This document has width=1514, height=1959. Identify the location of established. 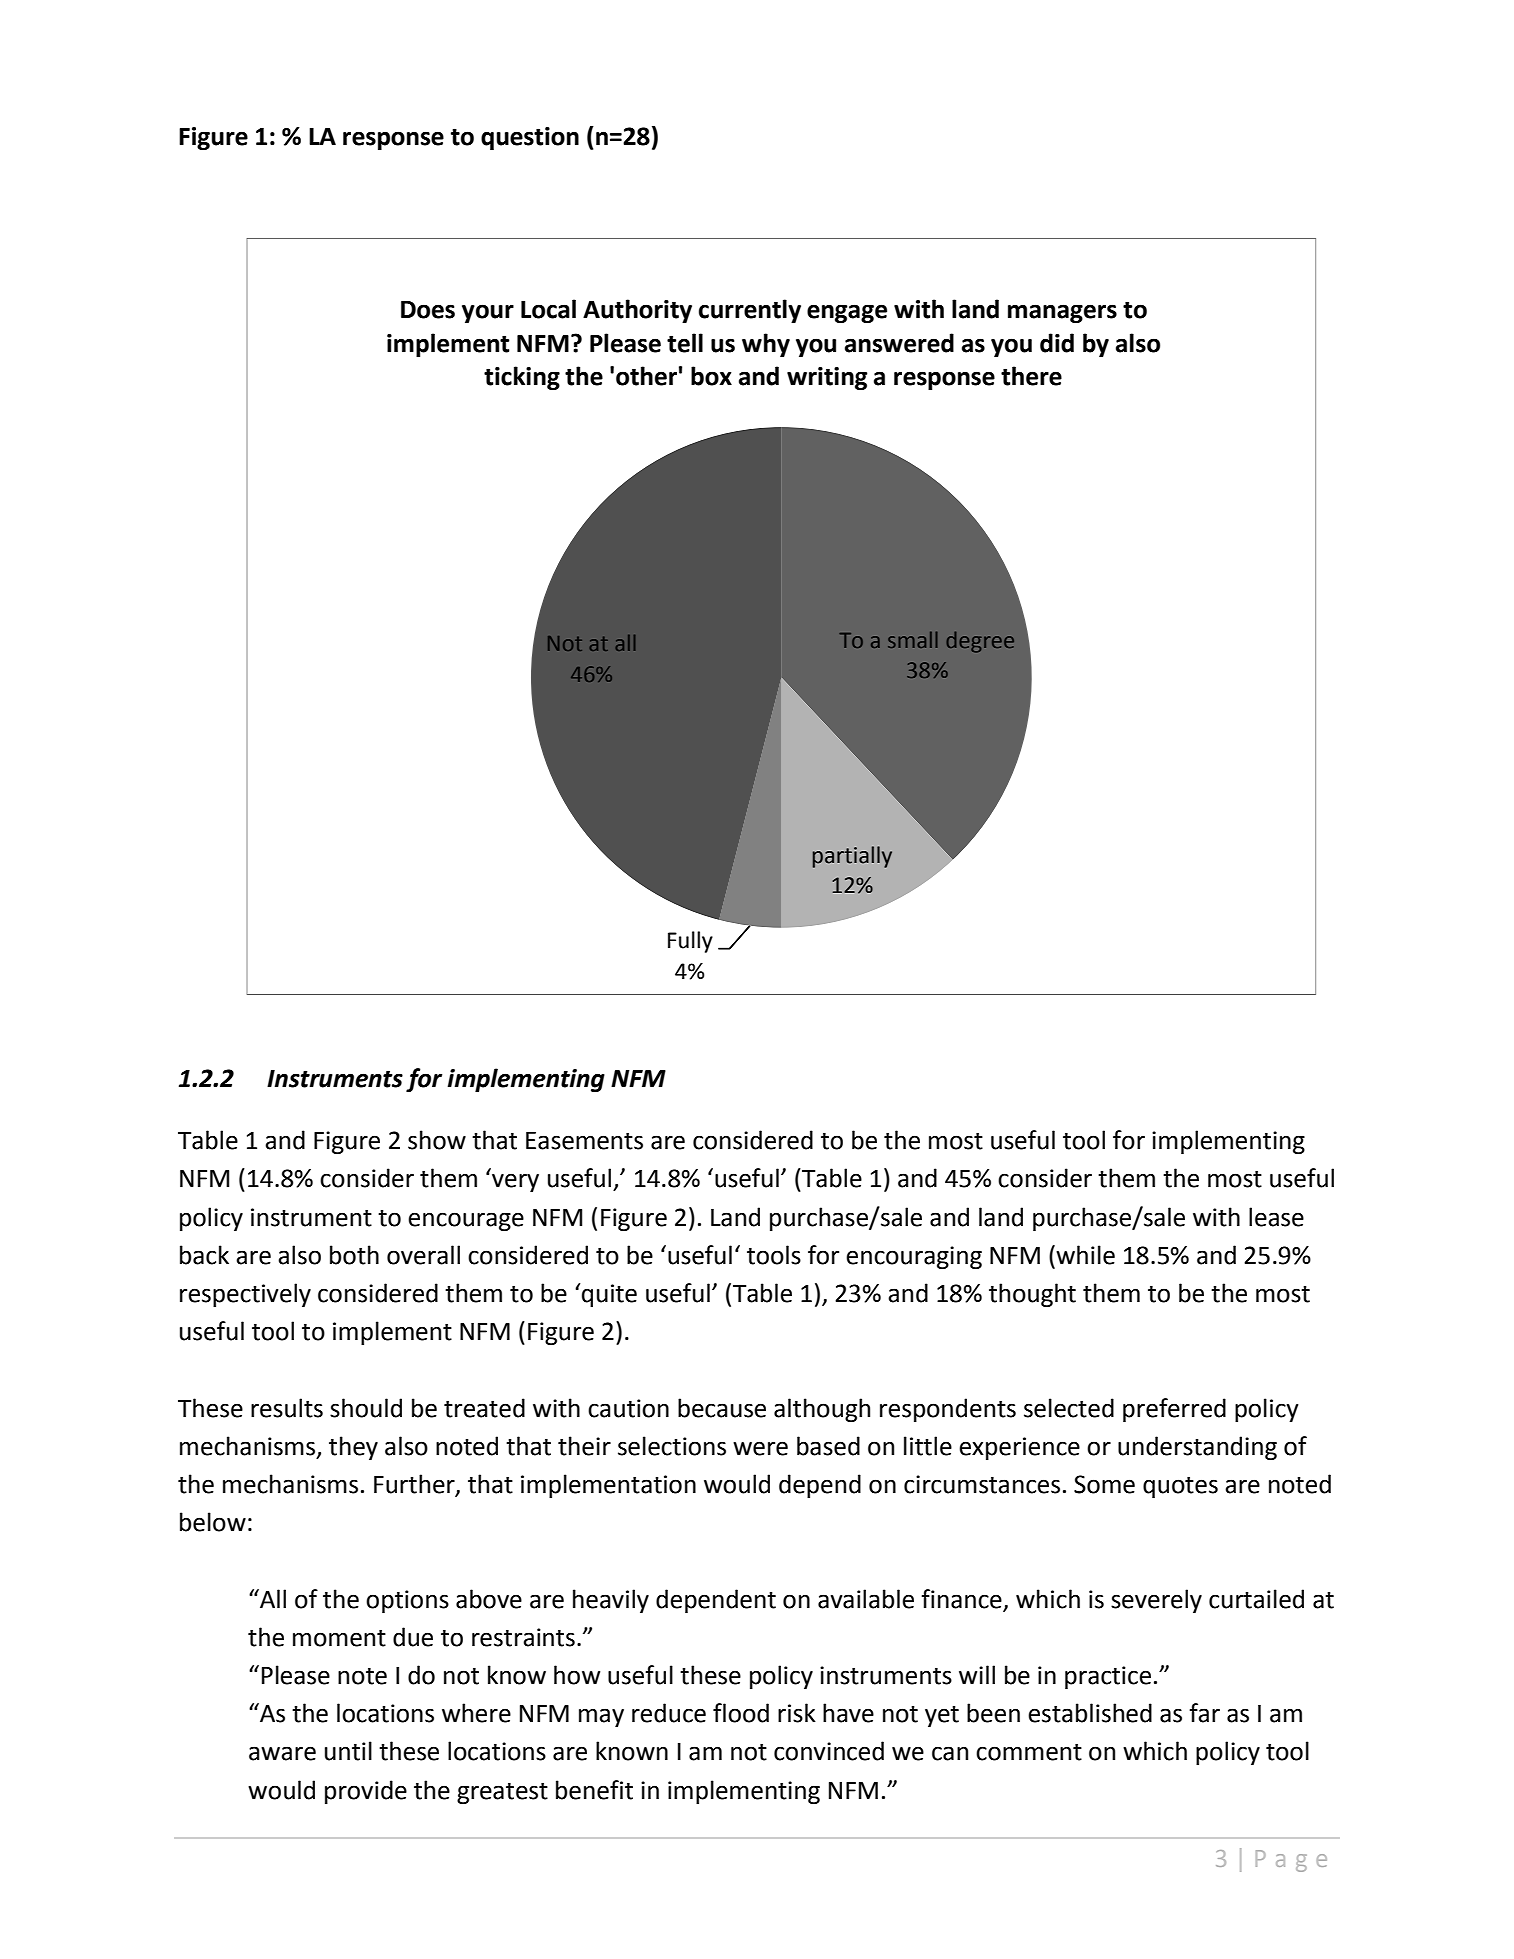
(1090, 1713).
